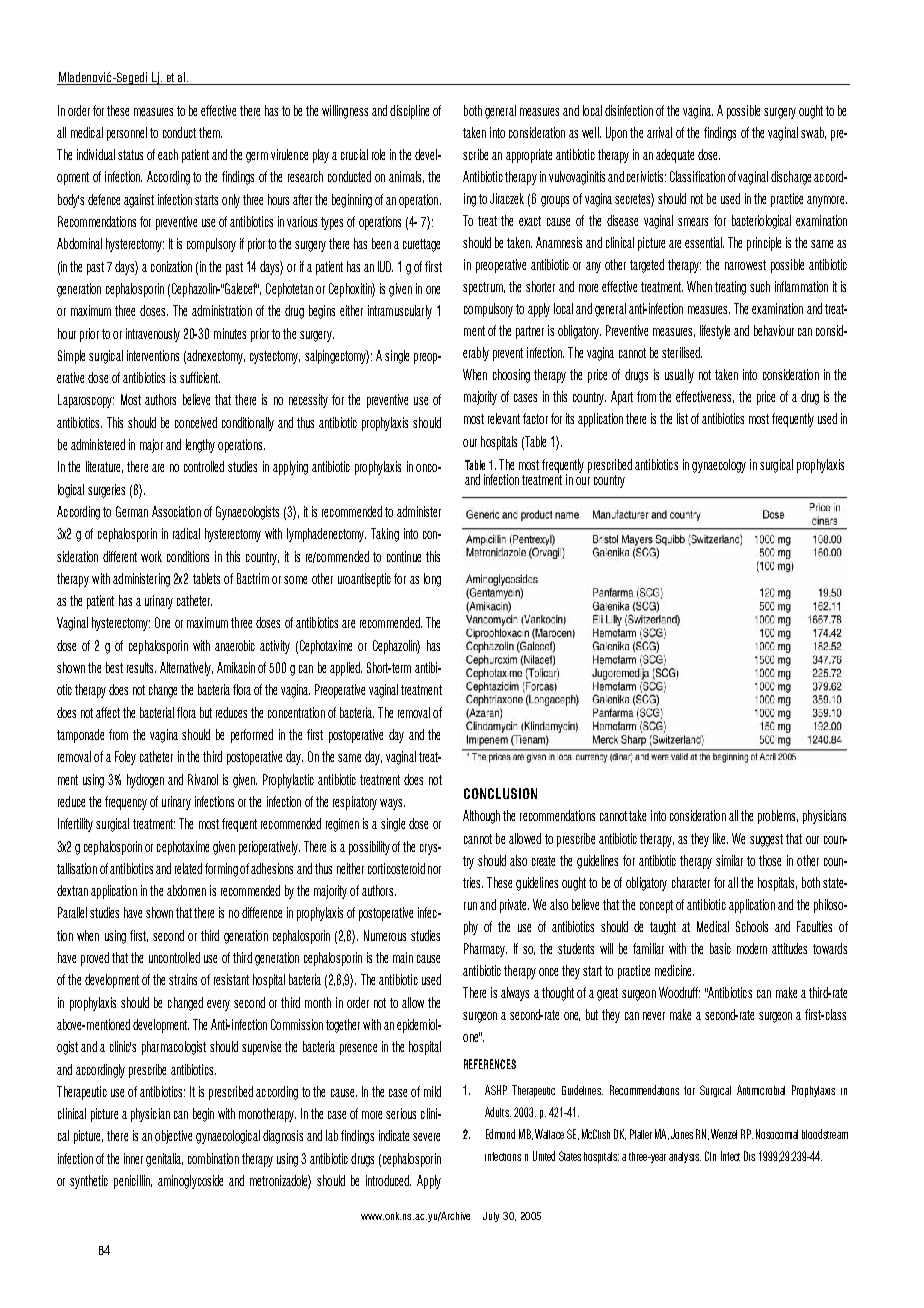  Describe the element at coordinates (720, 838) in the page. I see `like` at that location.
